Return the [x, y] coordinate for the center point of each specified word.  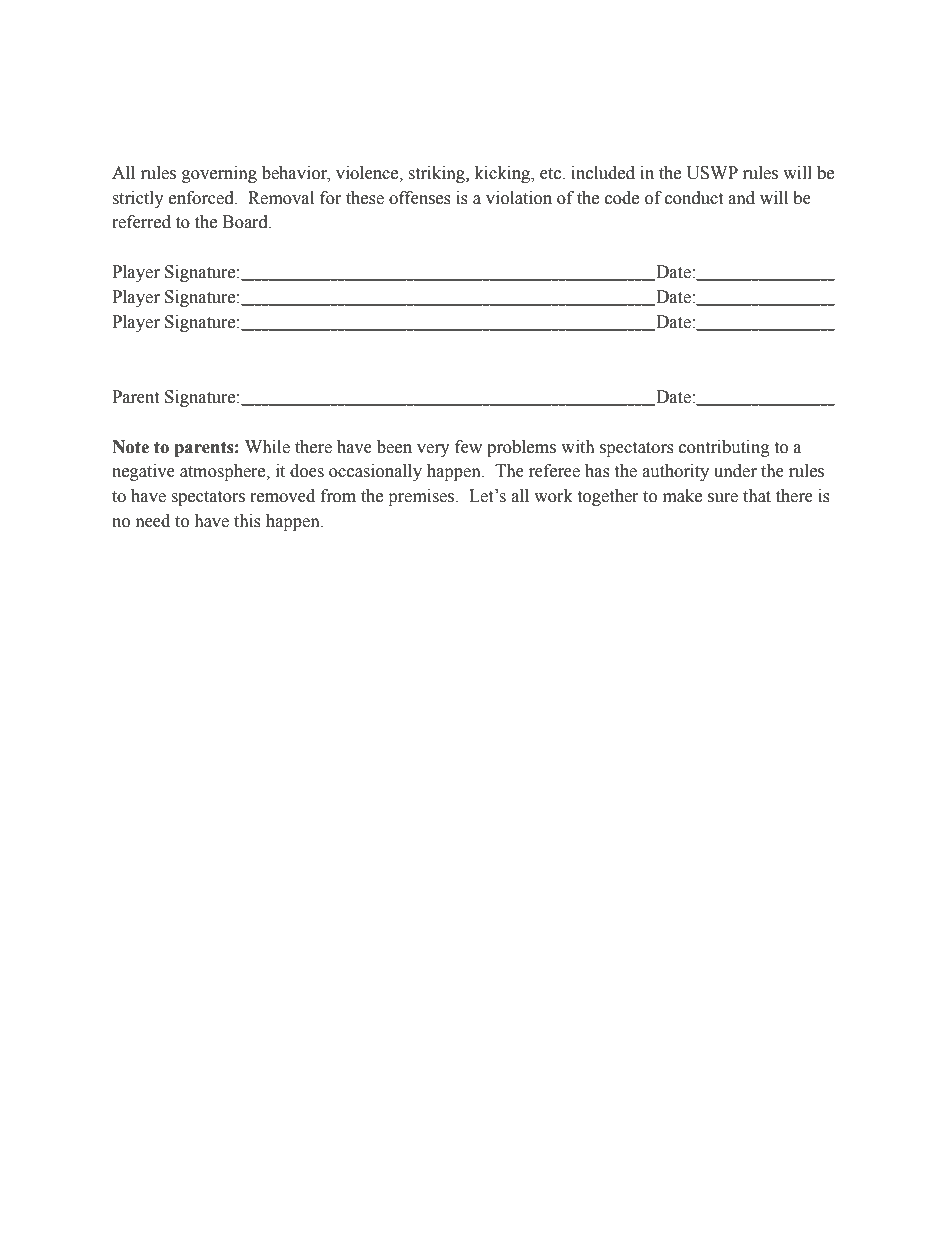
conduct [694, 198]
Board [246, 222]
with [578, 447]
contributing [724, 448]
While [267, 447]
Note [130, 447]
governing [219, 174]
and [741, 198]
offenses [420, 198]
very [433, 450]
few [468, 447]
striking [438, 174]
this [247, 521]
